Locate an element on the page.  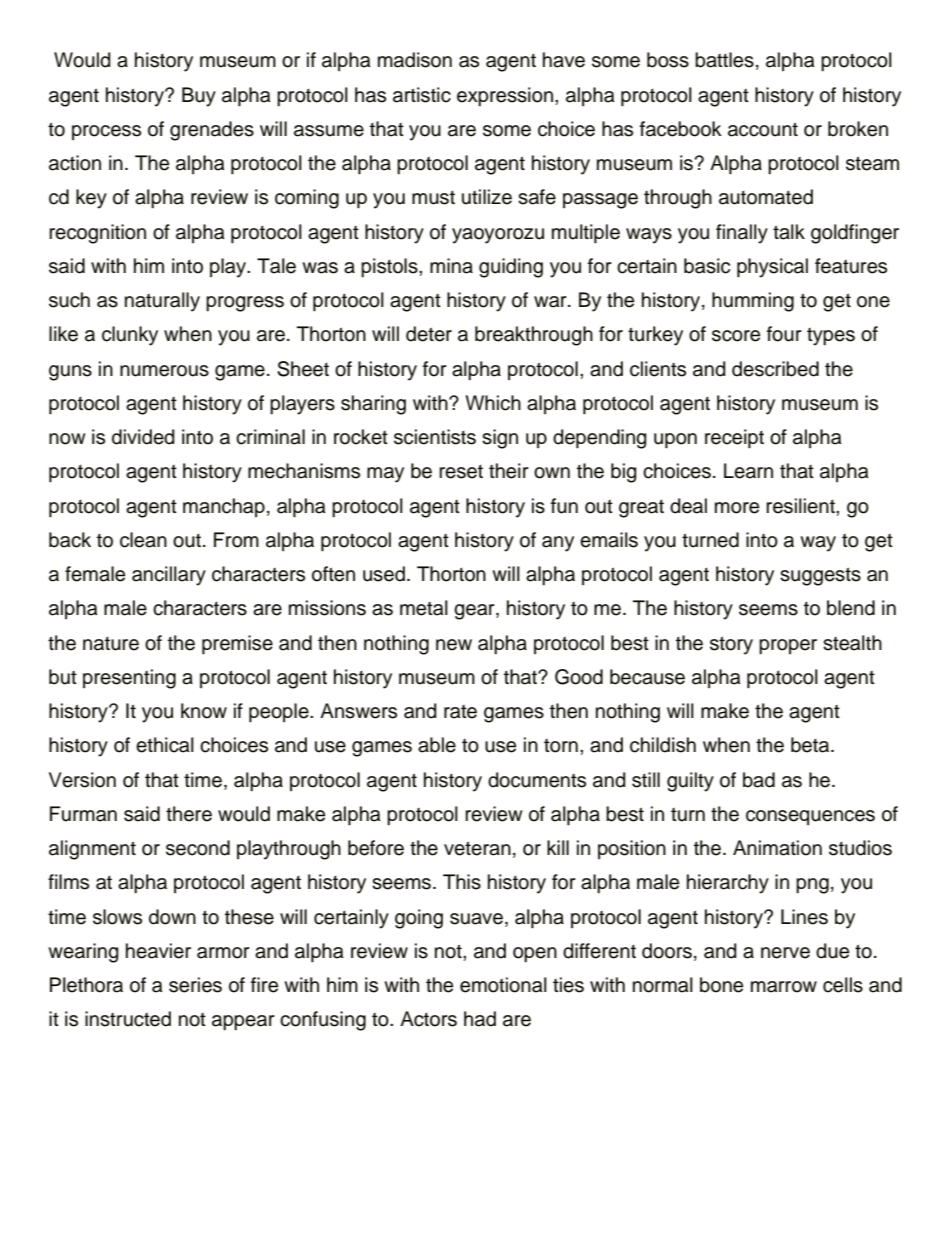
marrow is located at coordinates (784, 987).
